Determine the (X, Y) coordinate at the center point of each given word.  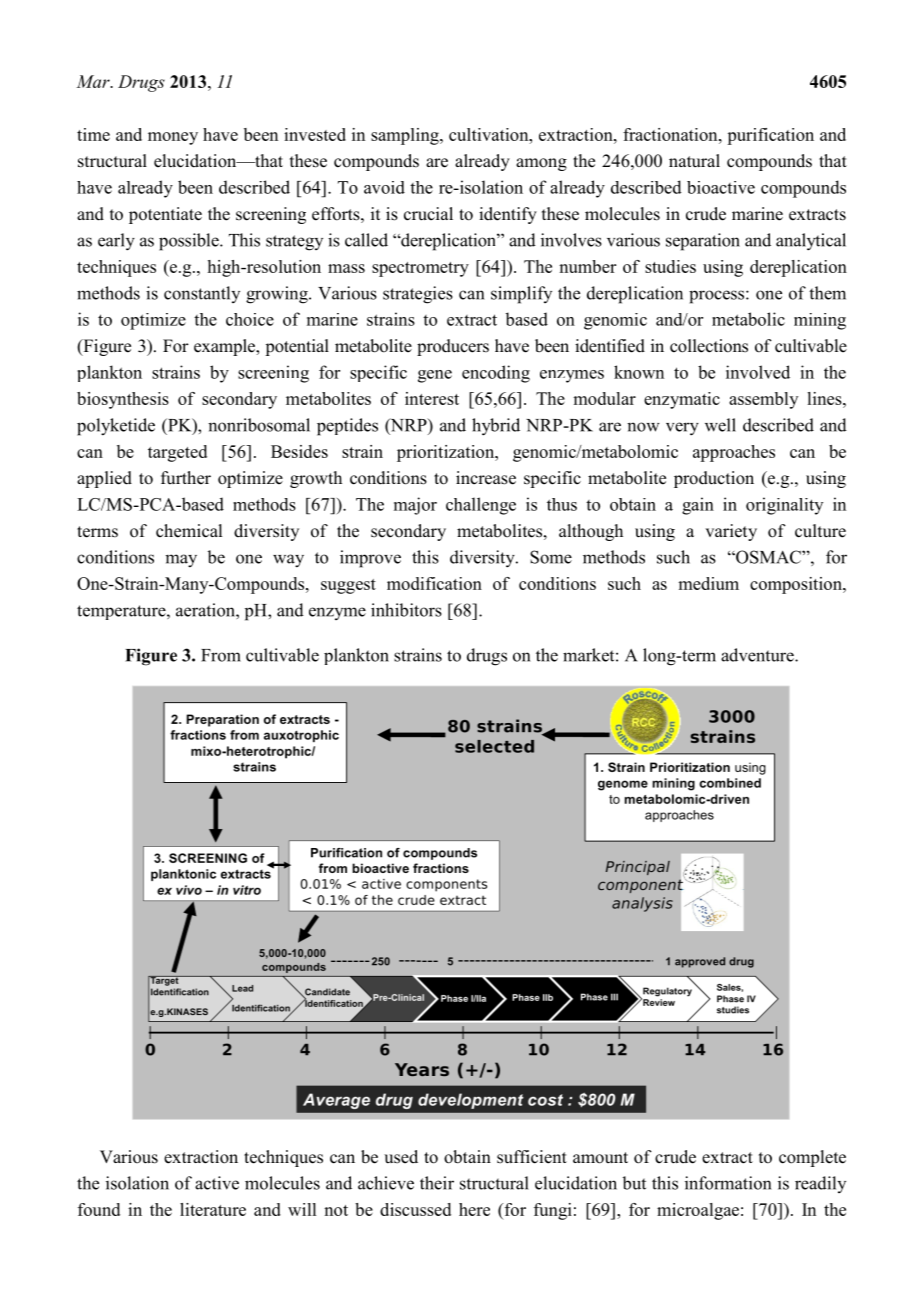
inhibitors (406, 610)
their (437, 1183)
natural (694, 160)
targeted (177, 453)
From (221, 655)
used (401, 1157)
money (173, 138)
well (720, 425)
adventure (758, 655)
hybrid (496, 427)
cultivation (490, 134)
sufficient (532, 1157)
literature (213, 1209)
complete (812, 1158)
